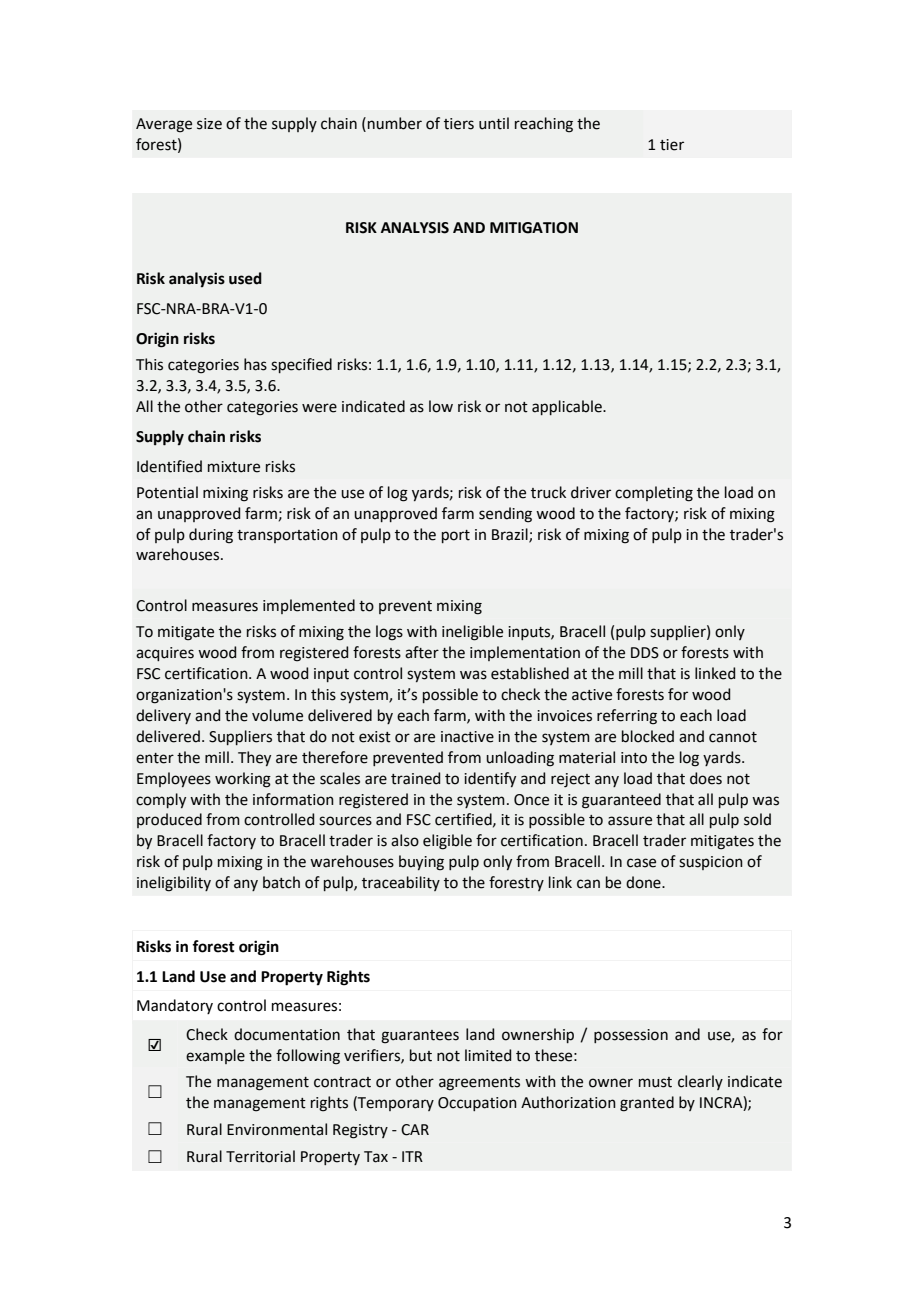 This screenshot has width=924, height=1308. I want to click on size, so click(209, 124).
